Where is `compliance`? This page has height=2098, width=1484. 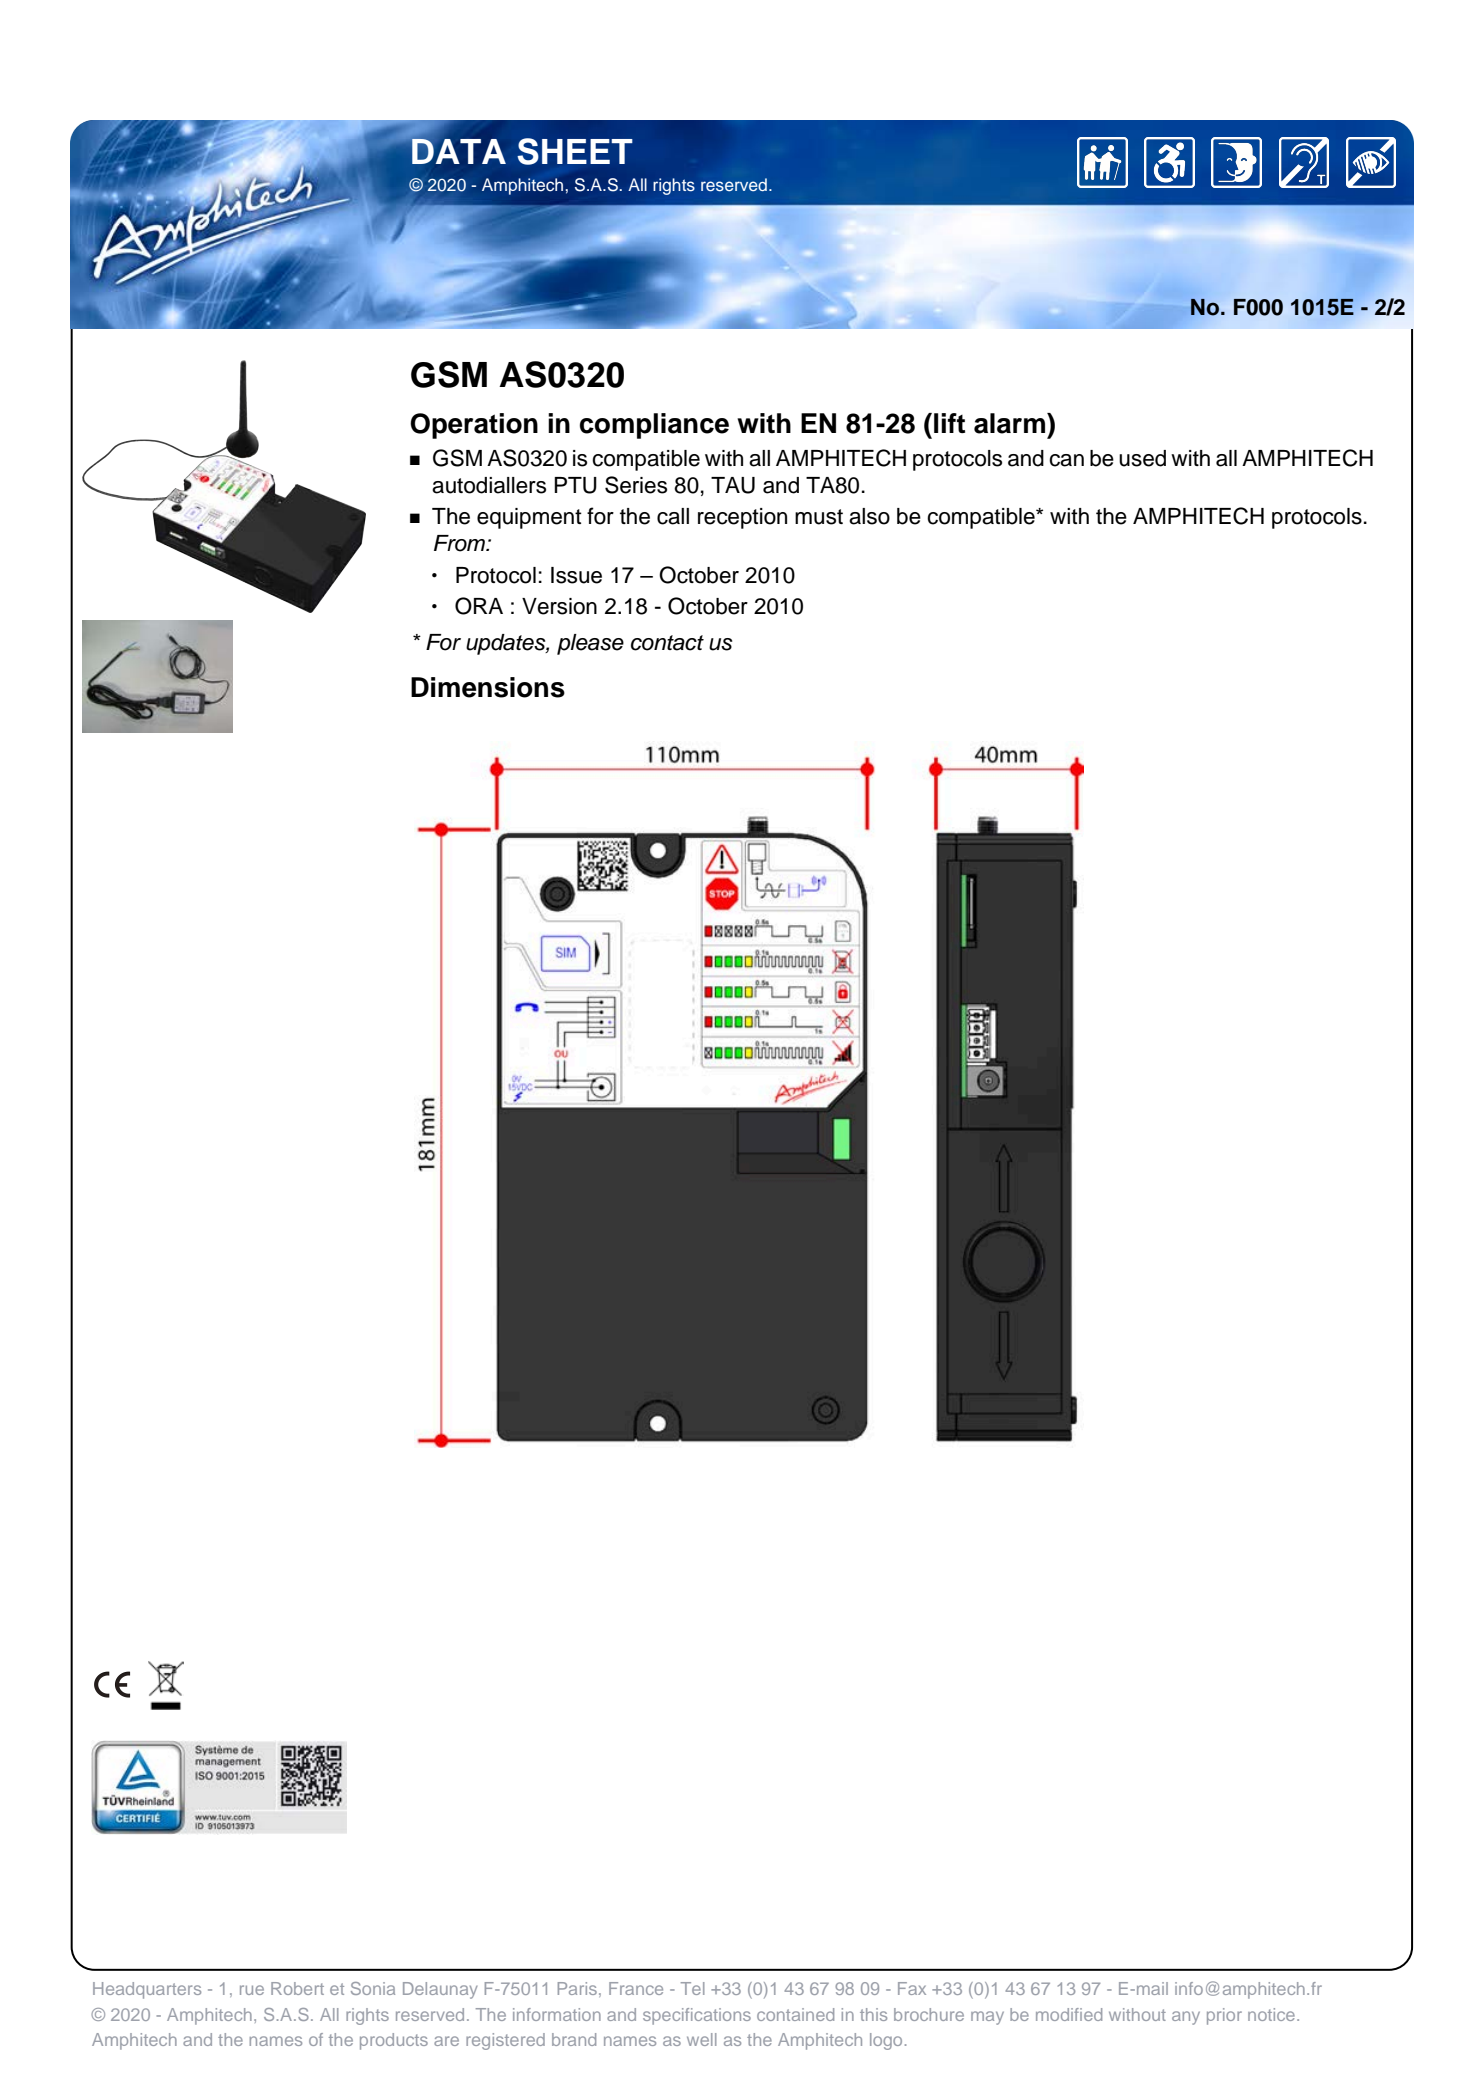
compliance is located at coordinates (654, 426).
